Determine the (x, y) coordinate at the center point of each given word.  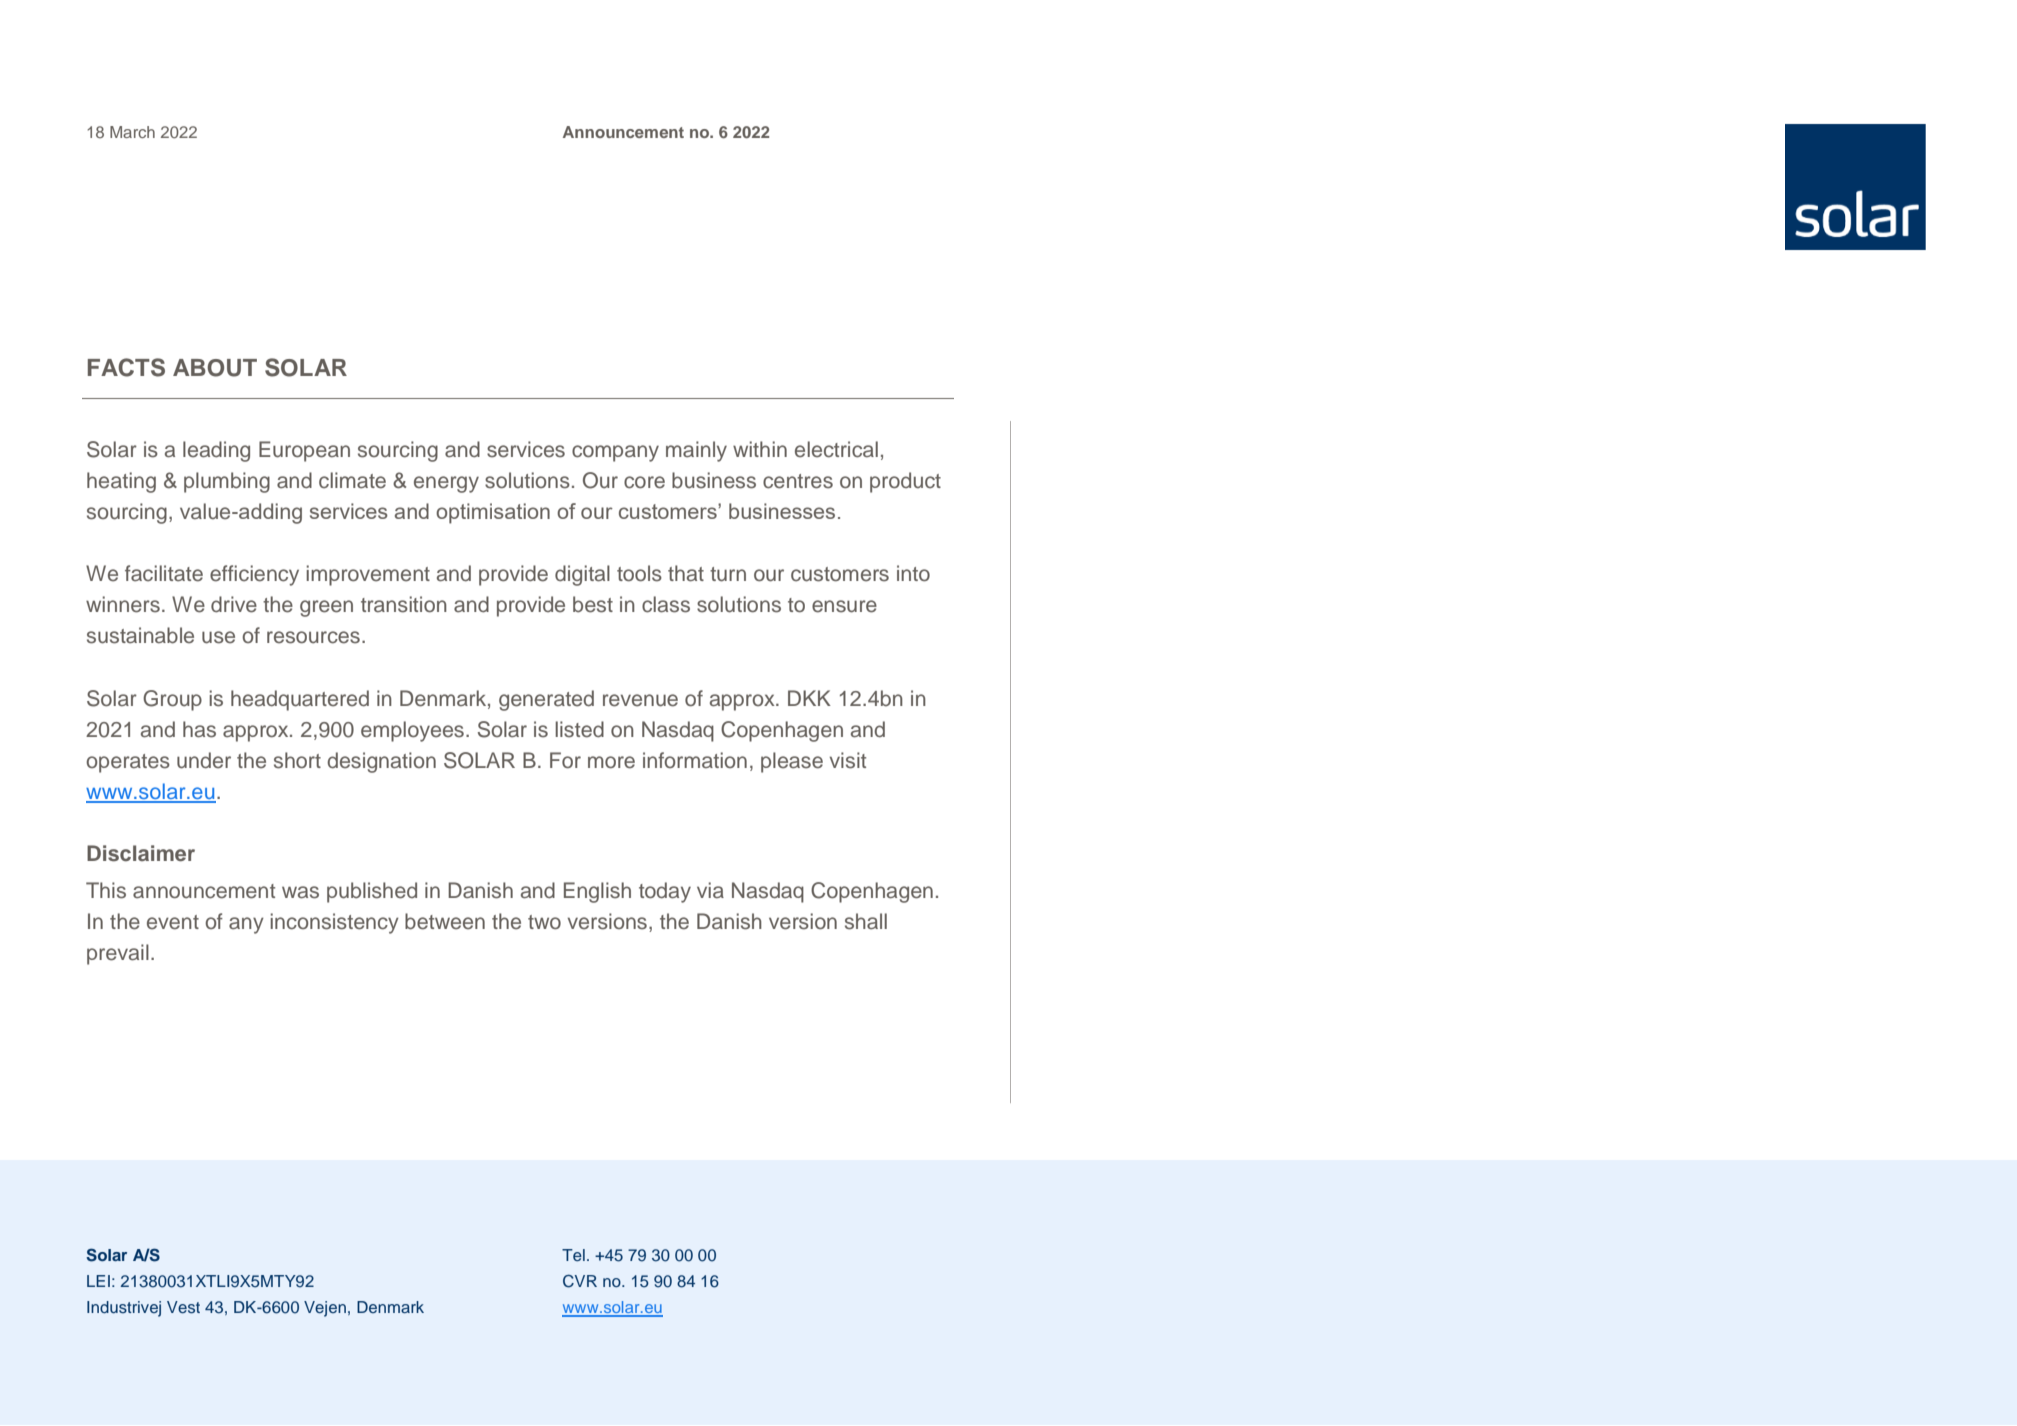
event (173, 922)
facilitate (164, 573)
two (544, 922)
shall (866, 921)
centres (798, 481)
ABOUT (215, 368)
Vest (183, 1307)
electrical (836, 449)
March (132, 132)
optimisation (493, 513)
